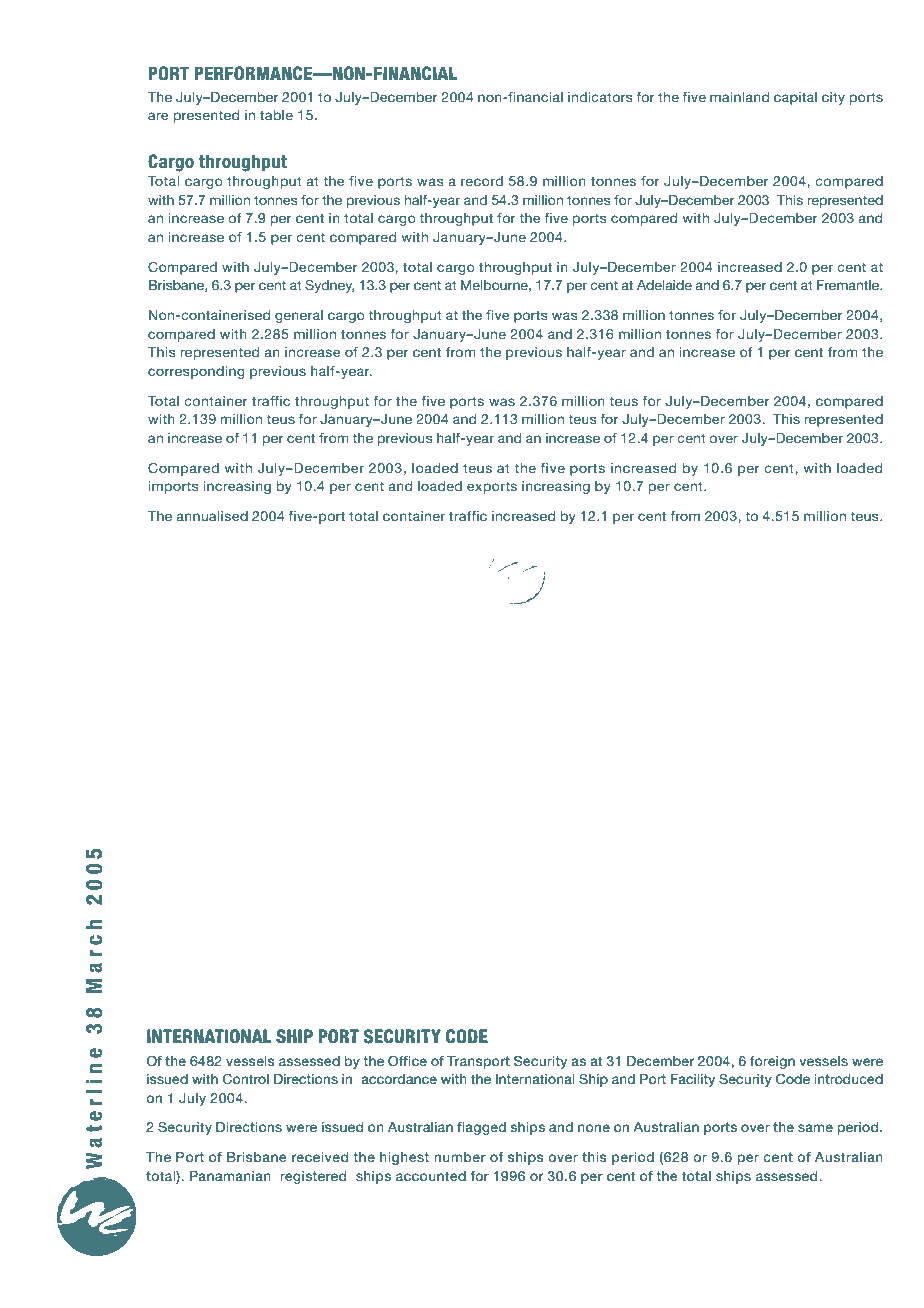 Image resolution: width=924 pixels, height=1308 pixels. What do you see at coordinates (407, 1061) in the page?
I see `Office` at bounding box center [407, 1061].
